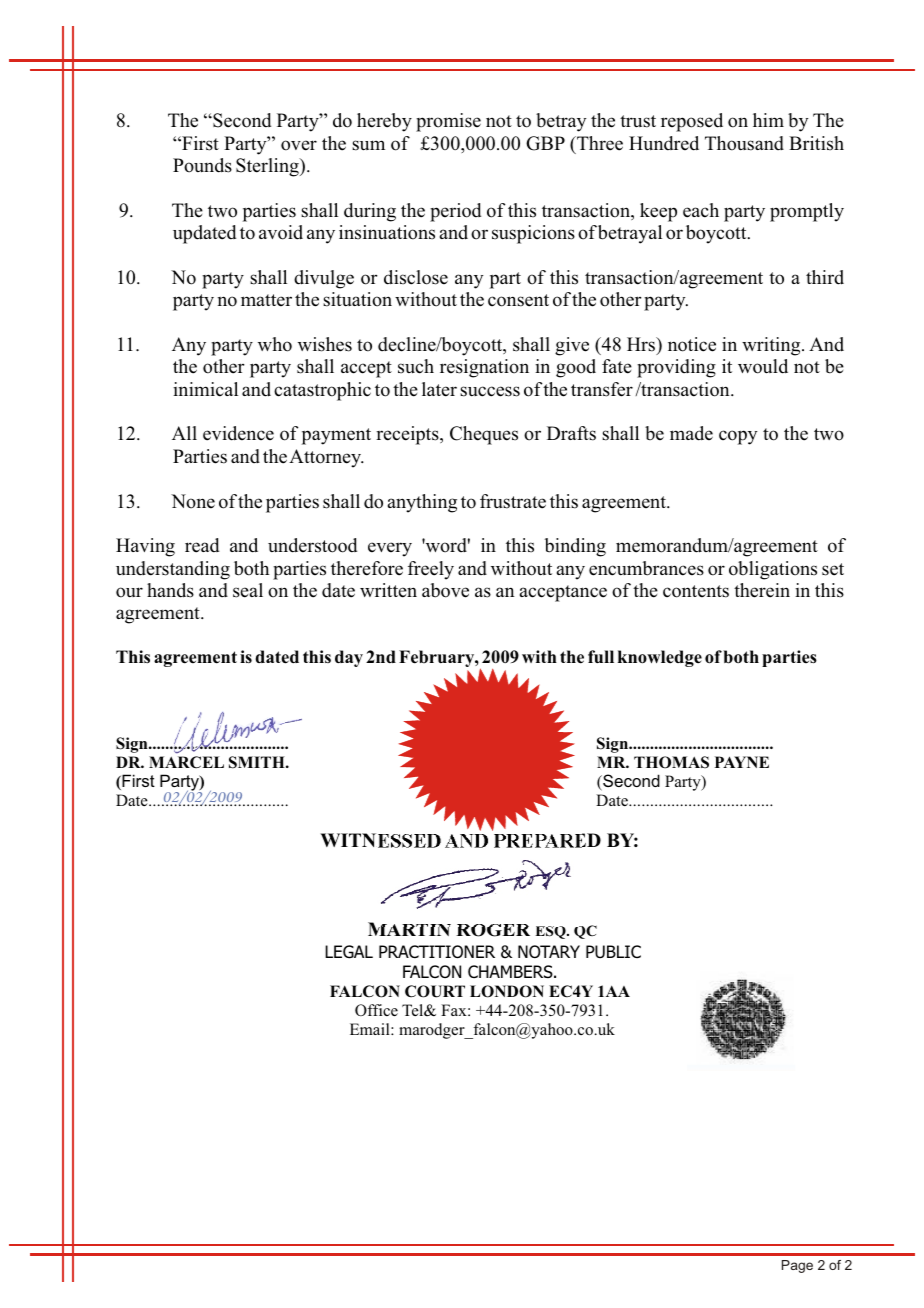 The height and width of the page is (1308, 924). Describe the element at coordinates (513, 501) in the page. I see `frustrate` at that location.
